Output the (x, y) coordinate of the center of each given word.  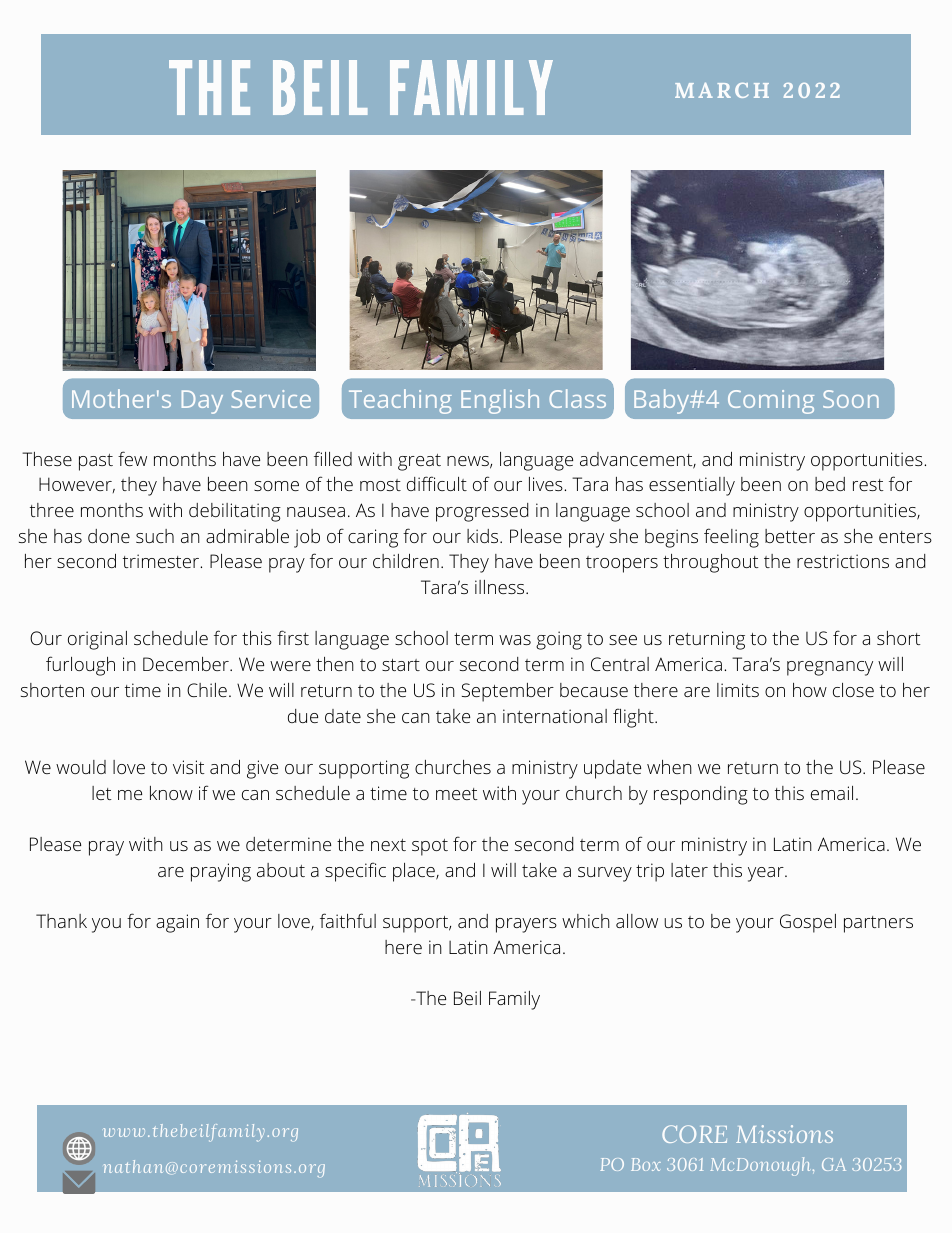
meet (457, 794)
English (500, 401)
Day (202, 402)
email (832, 793)
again (177, 923)
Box (646, 1164)
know (171, 793)
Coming (771, 402)
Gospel (808, 923)
